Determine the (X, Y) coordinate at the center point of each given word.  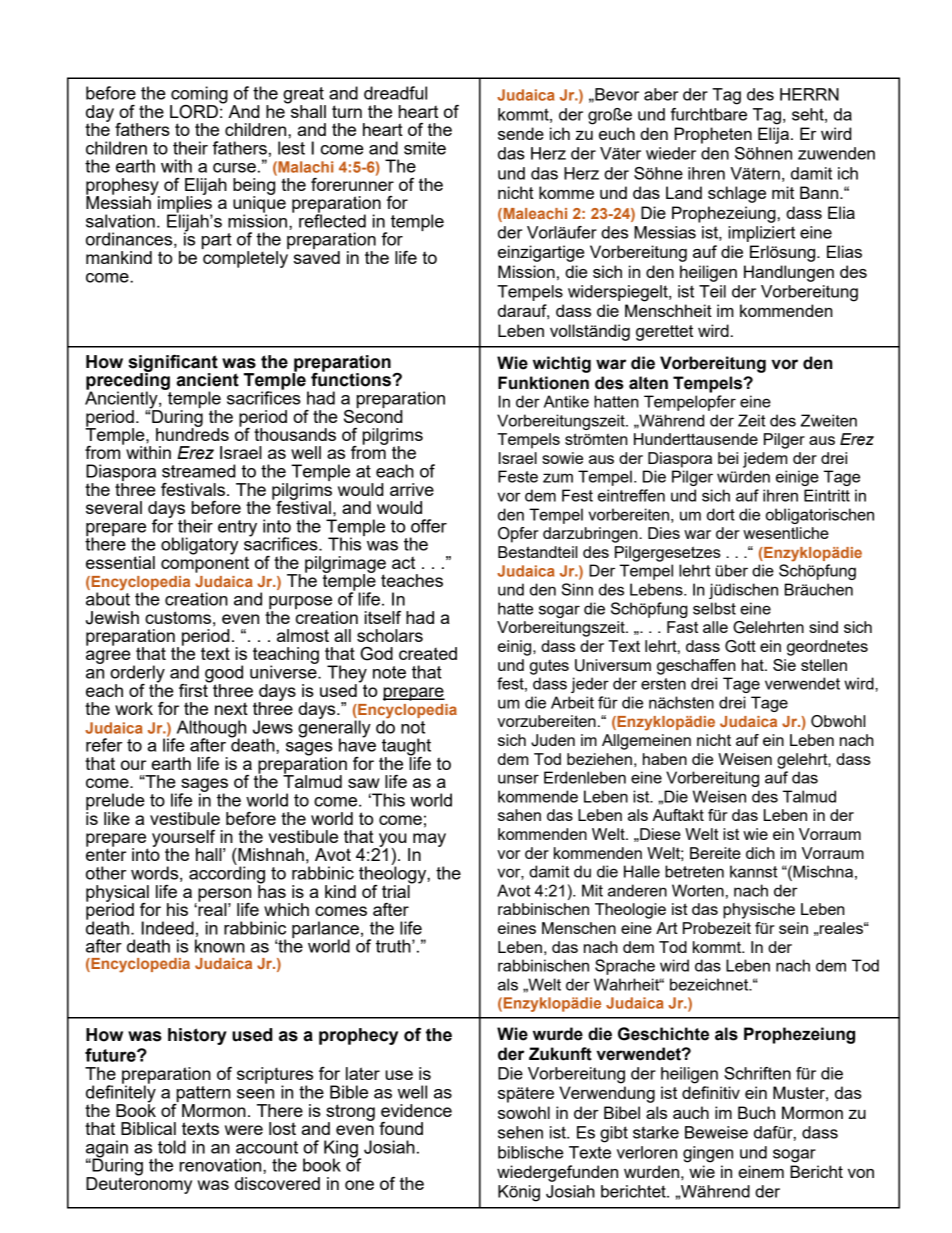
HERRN (809, 94)
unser (518, 779)
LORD (194, 112)
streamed (199, 471)
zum (558, 478)
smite (425, 148)
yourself (185, 839)
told (172, 1147)
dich (760, 853)
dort (721, 514)
